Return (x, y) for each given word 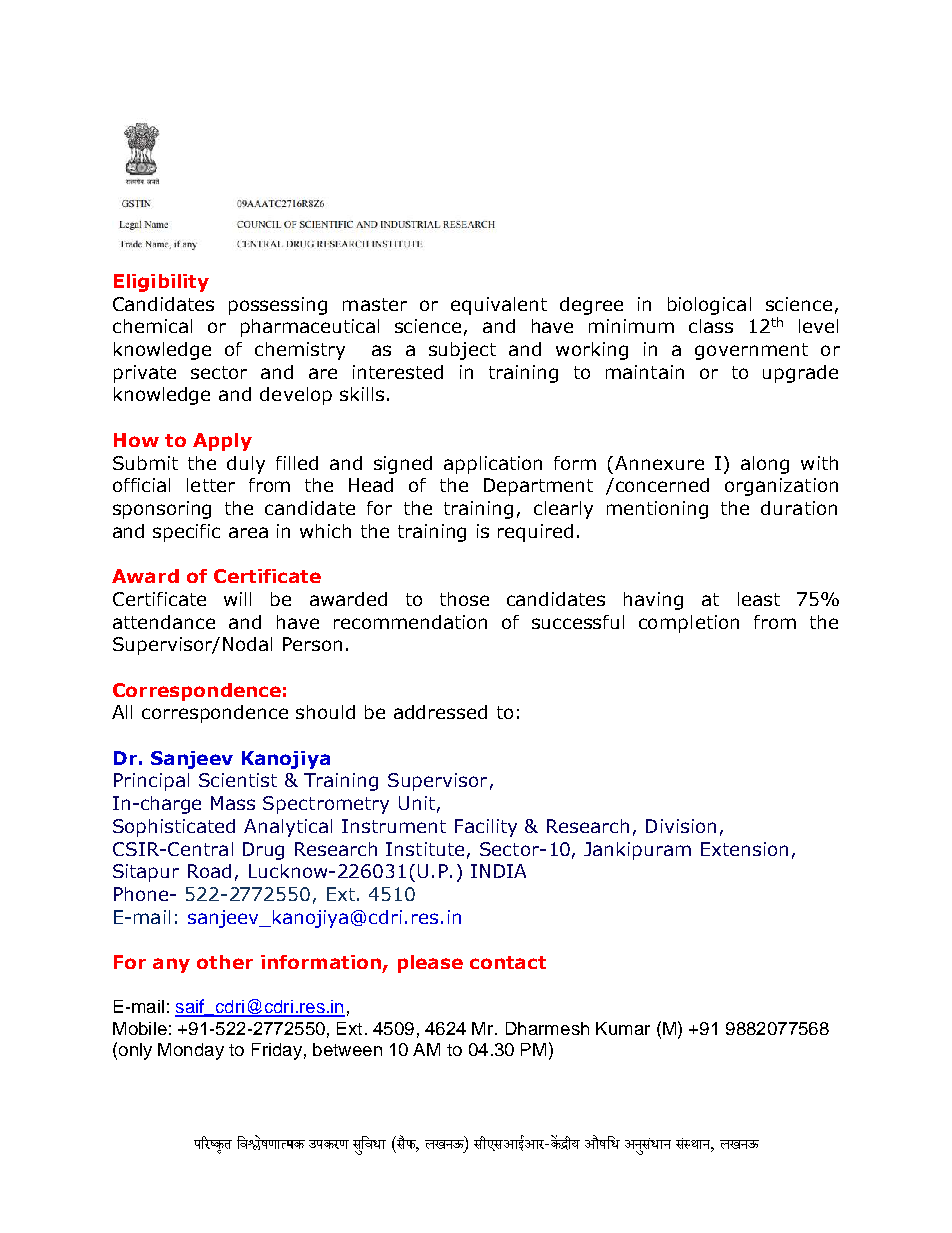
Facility (486, 828)
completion (689, 624)
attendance (164, 622)
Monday (191, 1051)
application (493, 465)
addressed (440, 712)
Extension (744, 849)
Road (209, 871)
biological (709, 306)
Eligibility (161, 283)
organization (781, 487)
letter (211, 485)
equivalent (499, 306)
